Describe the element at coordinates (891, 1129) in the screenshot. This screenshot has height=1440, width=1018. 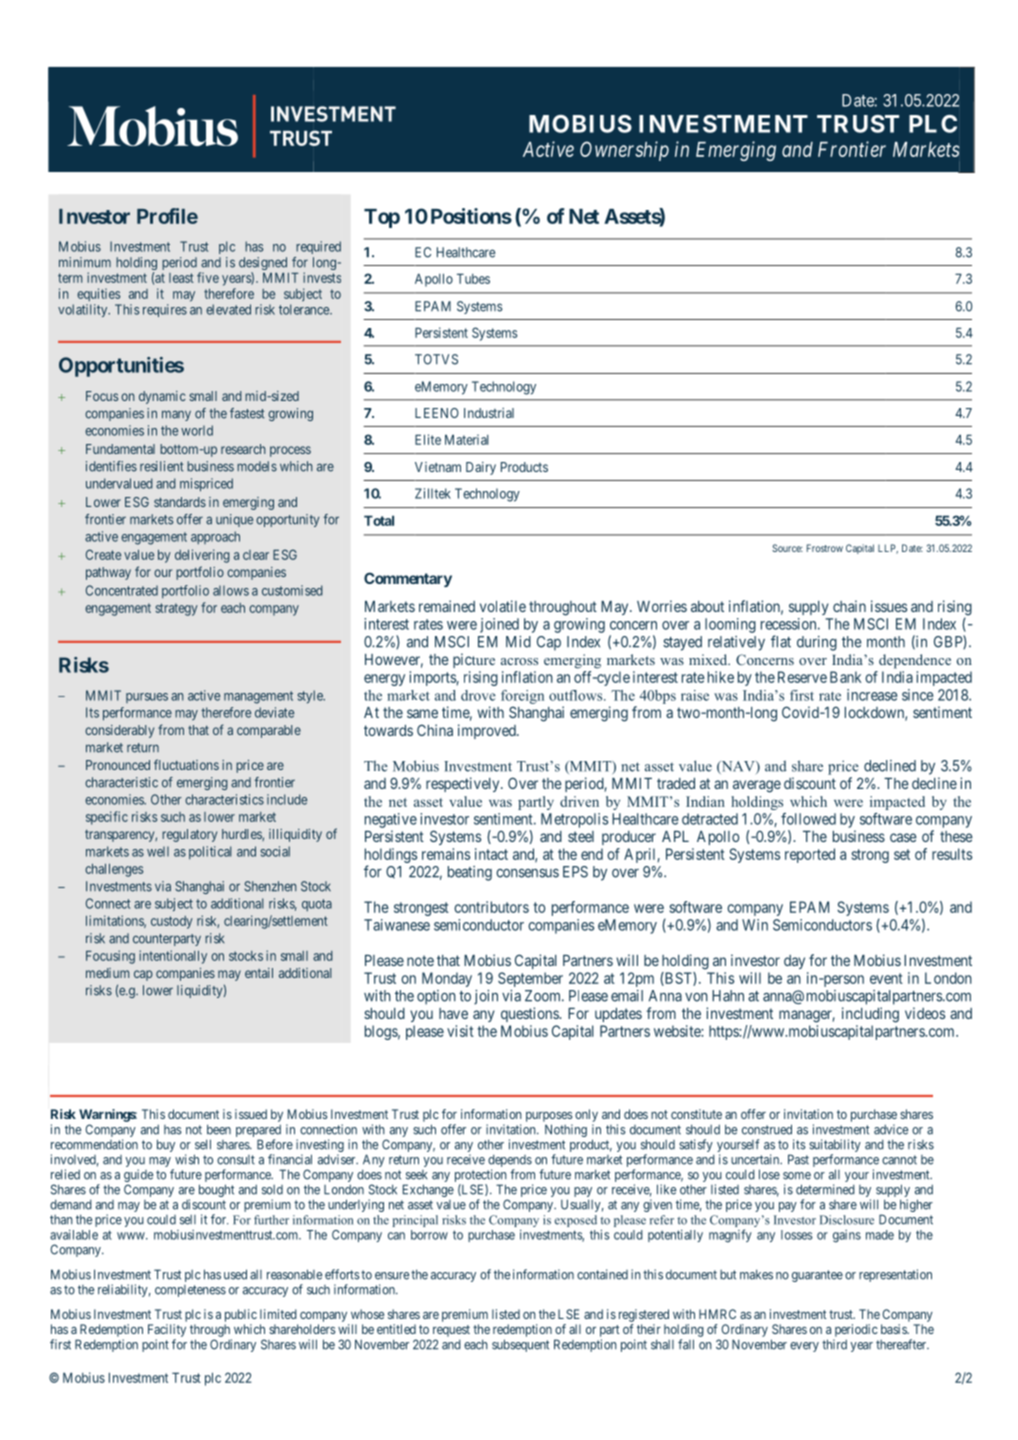
I see `advice` at that location.
